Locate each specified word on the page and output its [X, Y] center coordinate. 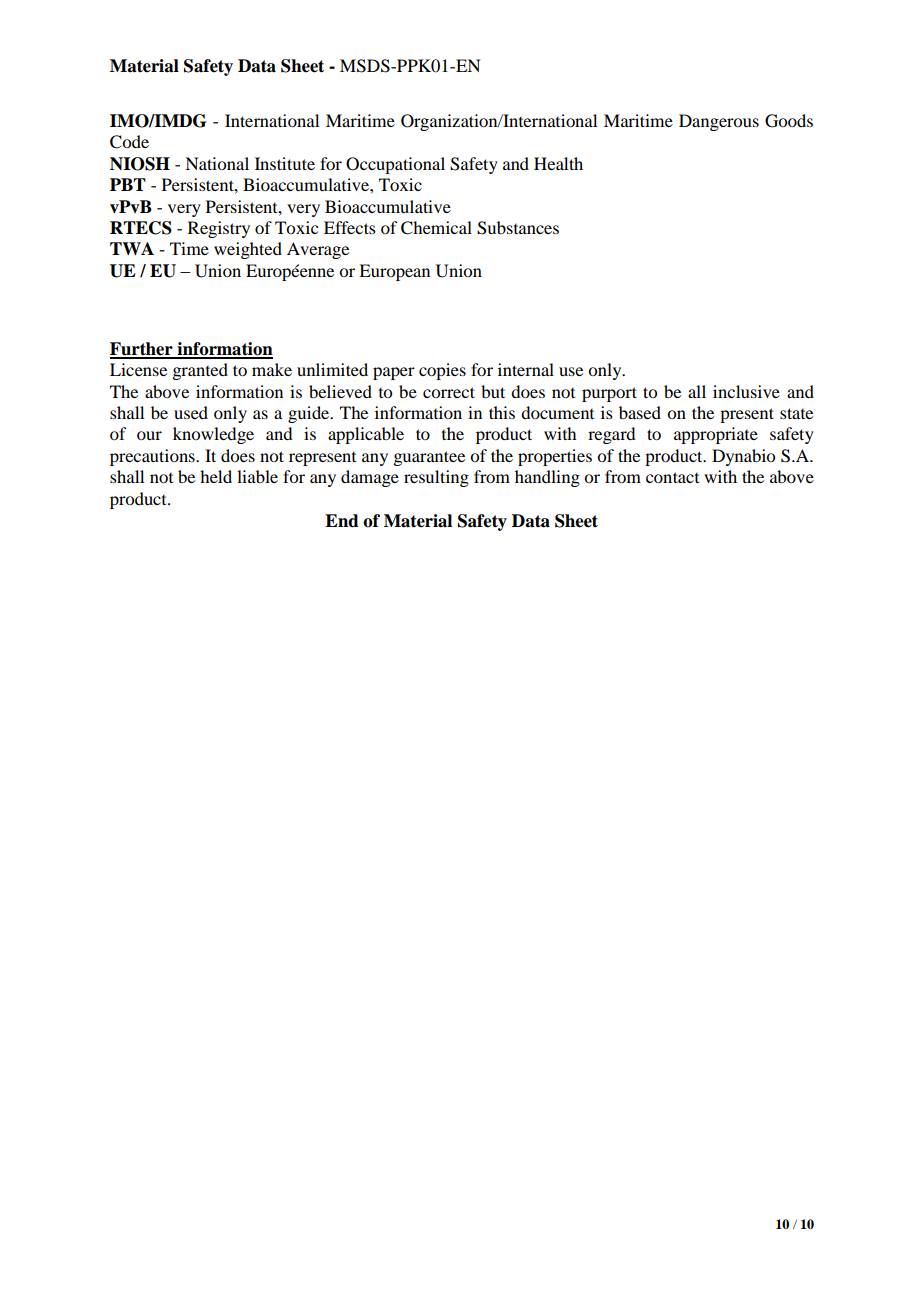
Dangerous [719, 122]
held [216, 476]
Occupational [395, 165]
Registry [219, 229]
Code [129, 142]
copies [442, 371]
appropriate [716, 435]
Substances [518, 228]
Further [142, 350]
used [191, 412]
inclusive [746, 391]
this [502, 412]
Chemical [436, 228]
